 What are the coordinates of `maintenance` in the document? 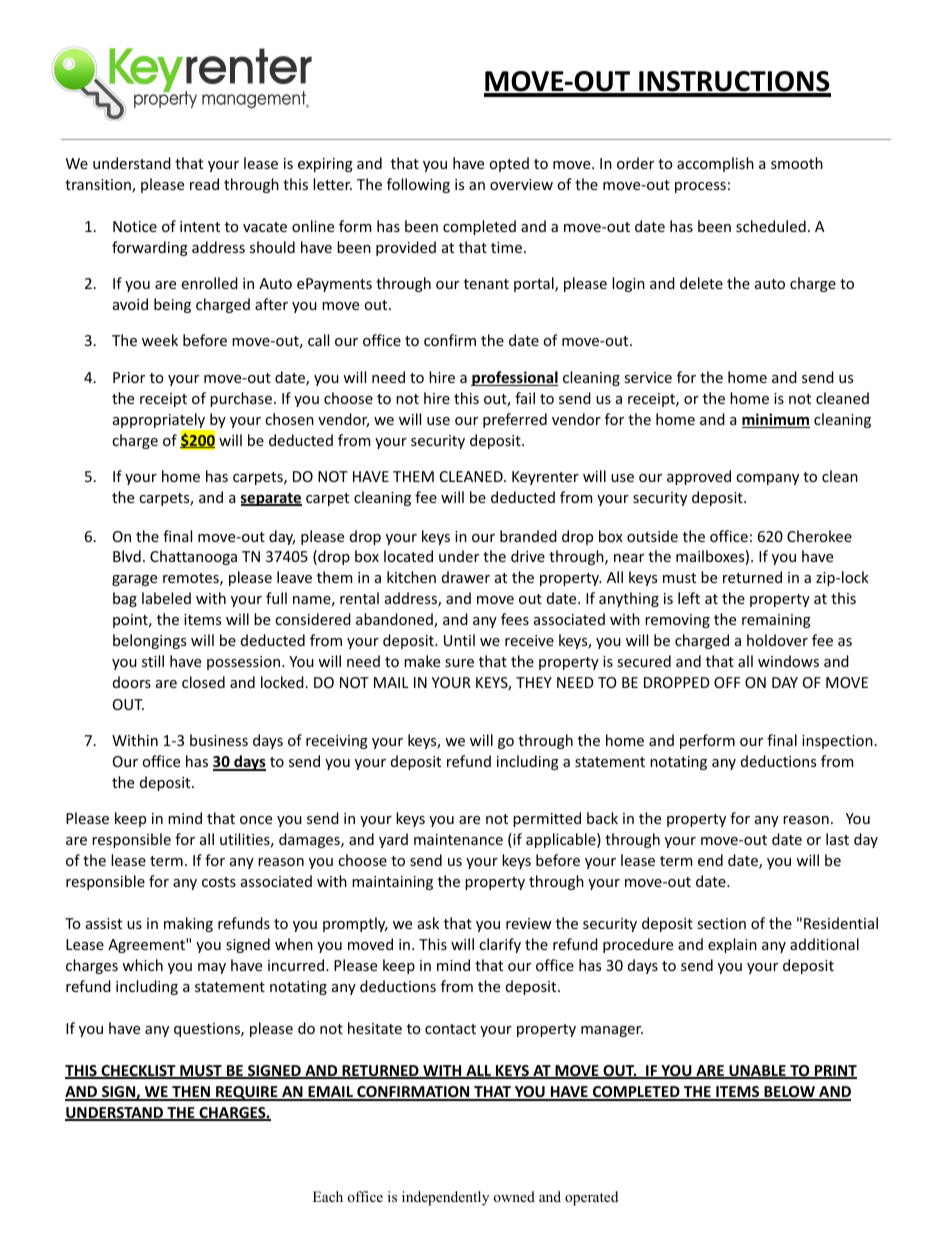 It's located at (458, 839).
